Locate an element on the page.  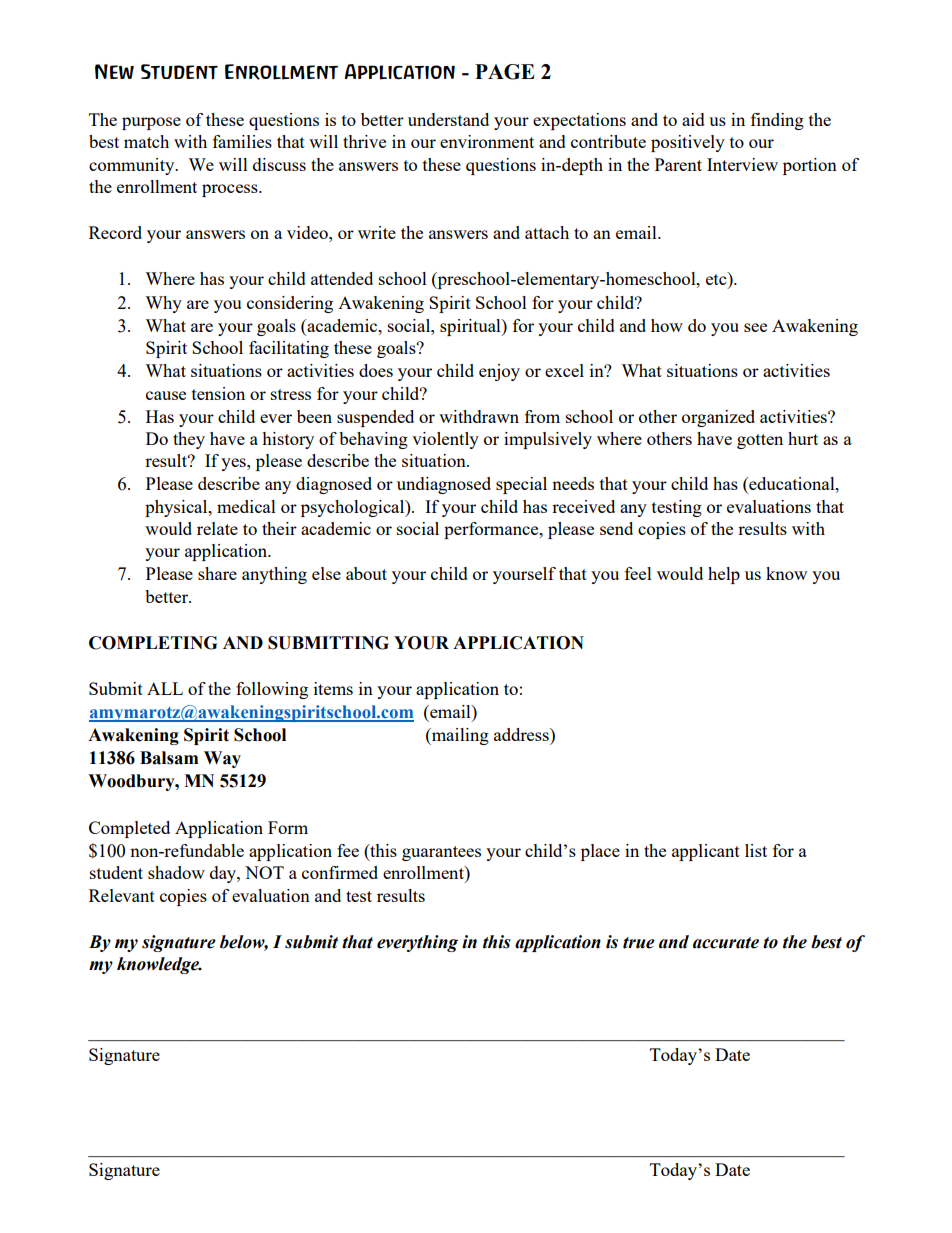
shadow is located at coordinates (176, 872).
